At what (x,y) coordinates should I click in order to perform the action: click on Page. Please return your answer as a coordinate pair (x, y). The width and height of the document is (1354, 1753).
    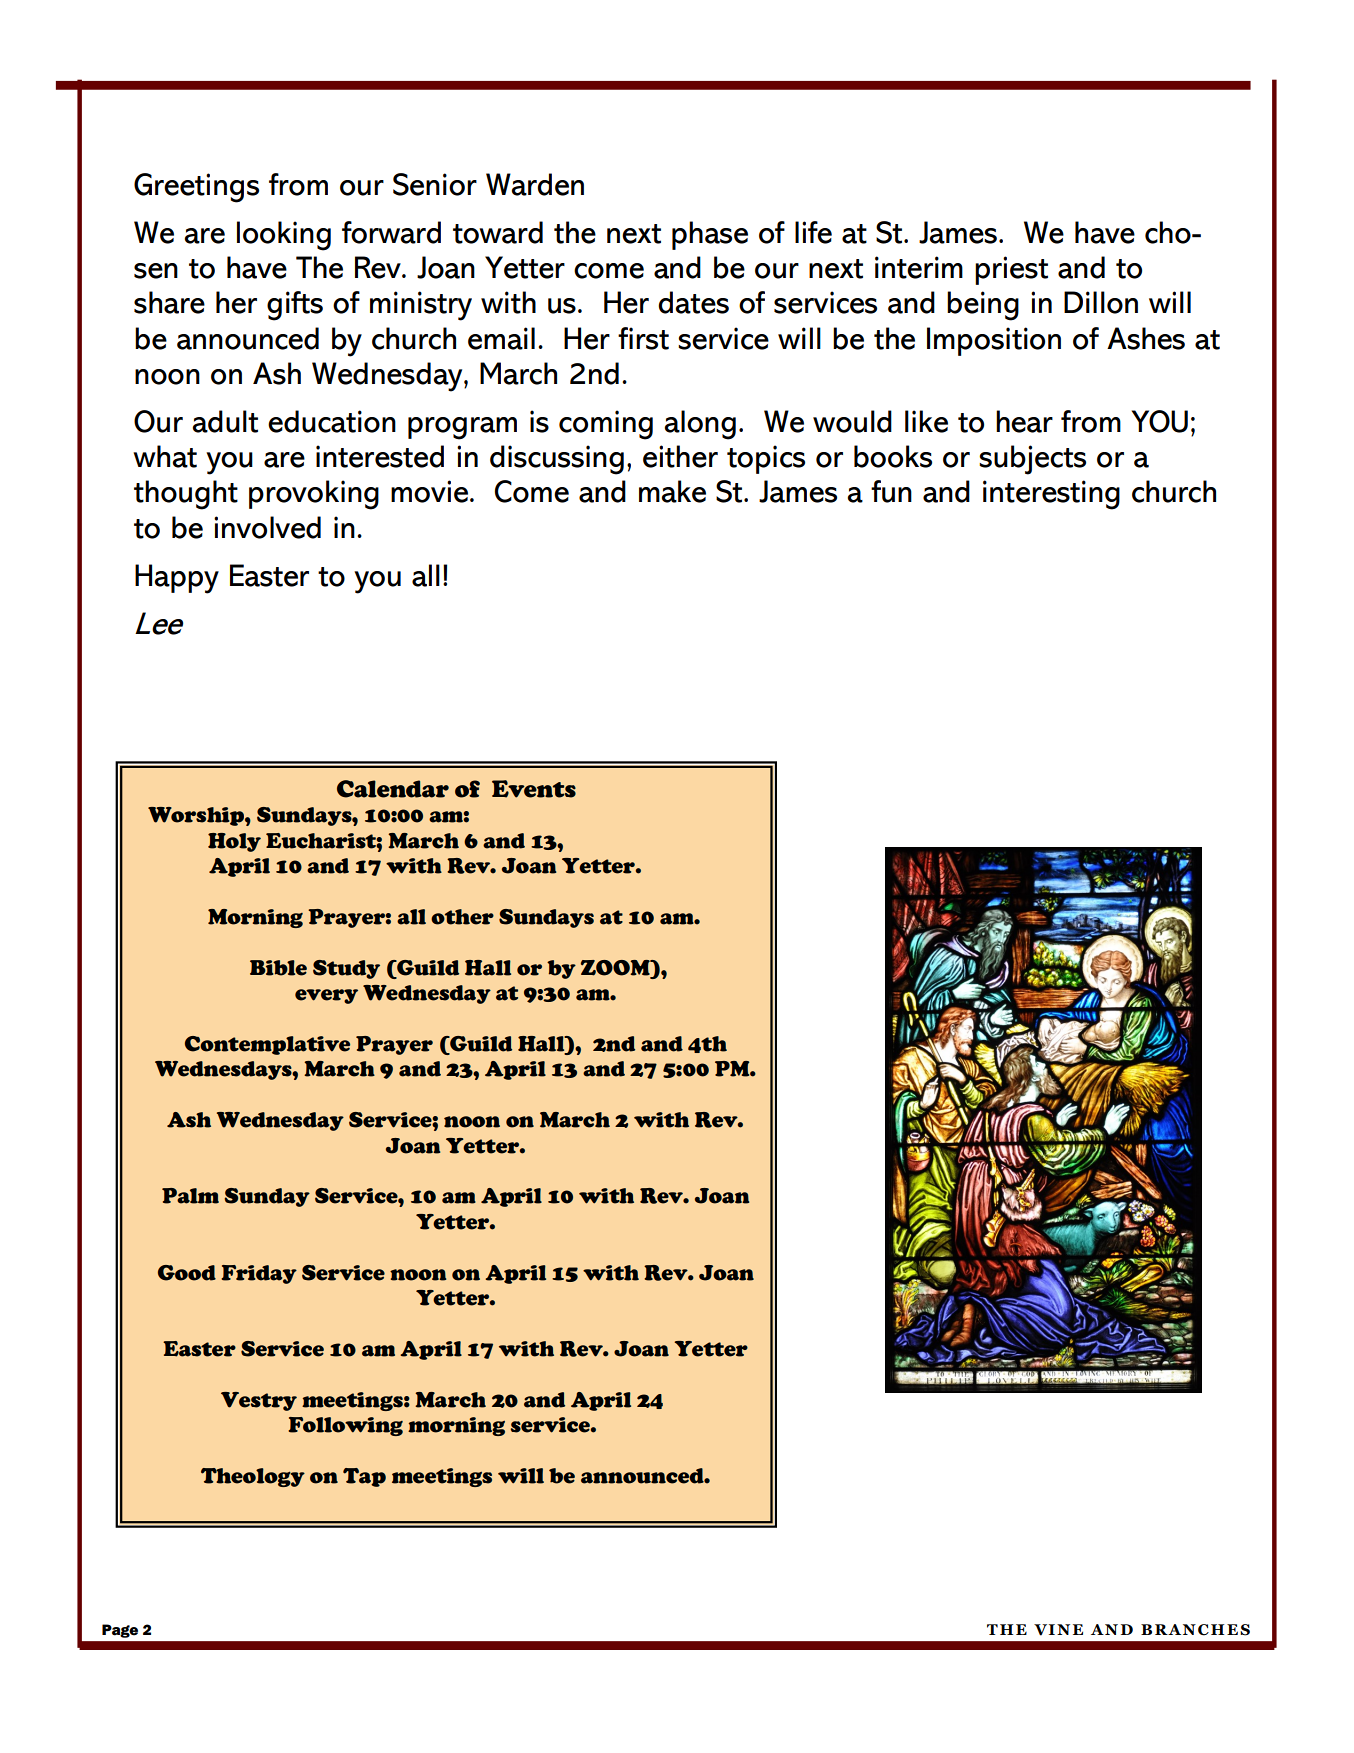
    Looking at the image, I should click on (120, 1631).
